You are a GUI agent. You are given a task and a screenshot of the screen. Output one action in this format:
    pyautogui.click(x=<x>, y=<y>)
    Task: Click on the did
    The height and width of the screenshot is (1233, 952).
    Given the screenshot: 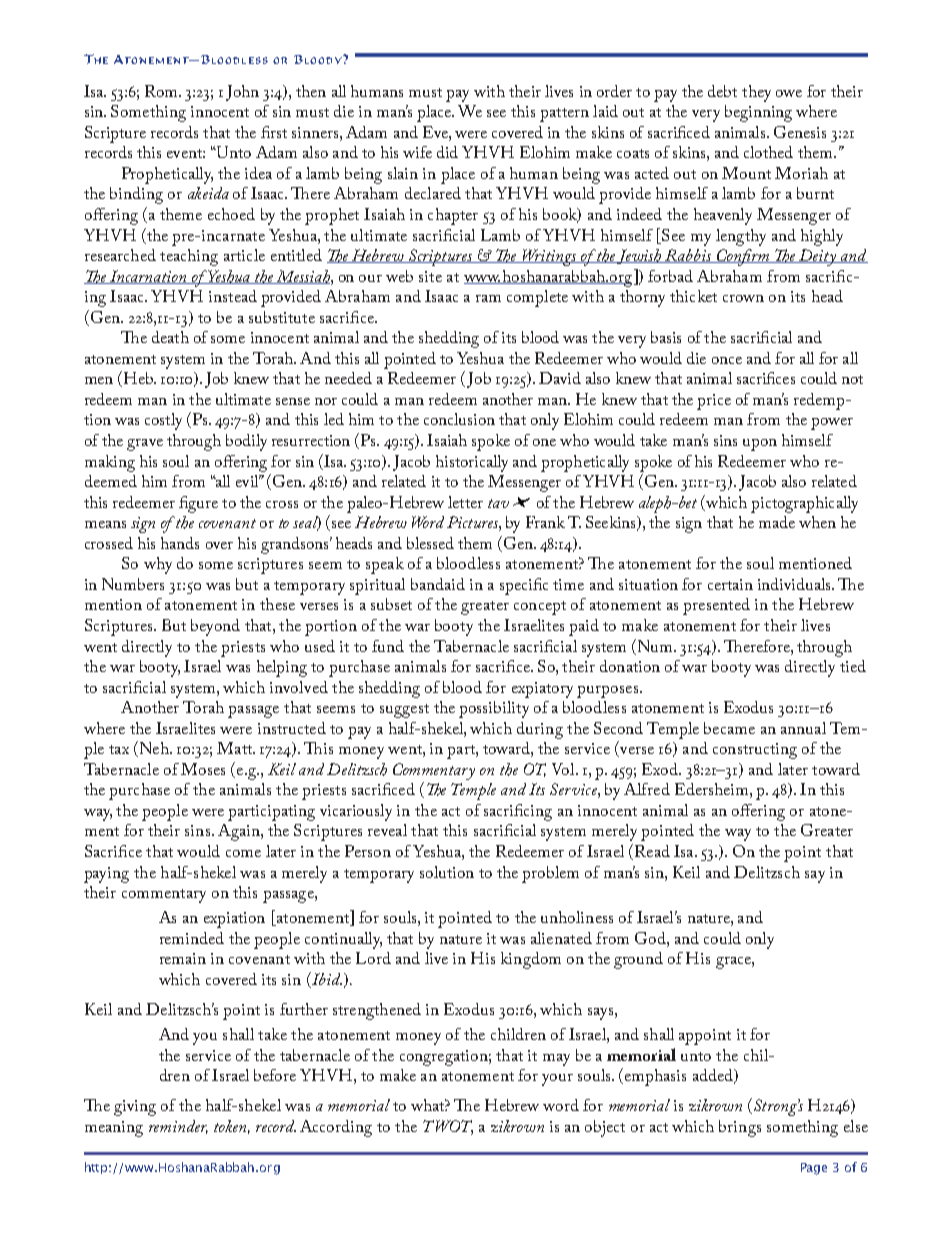 What is the action you would take?
    pyautogui.click(x=447, y=152)
